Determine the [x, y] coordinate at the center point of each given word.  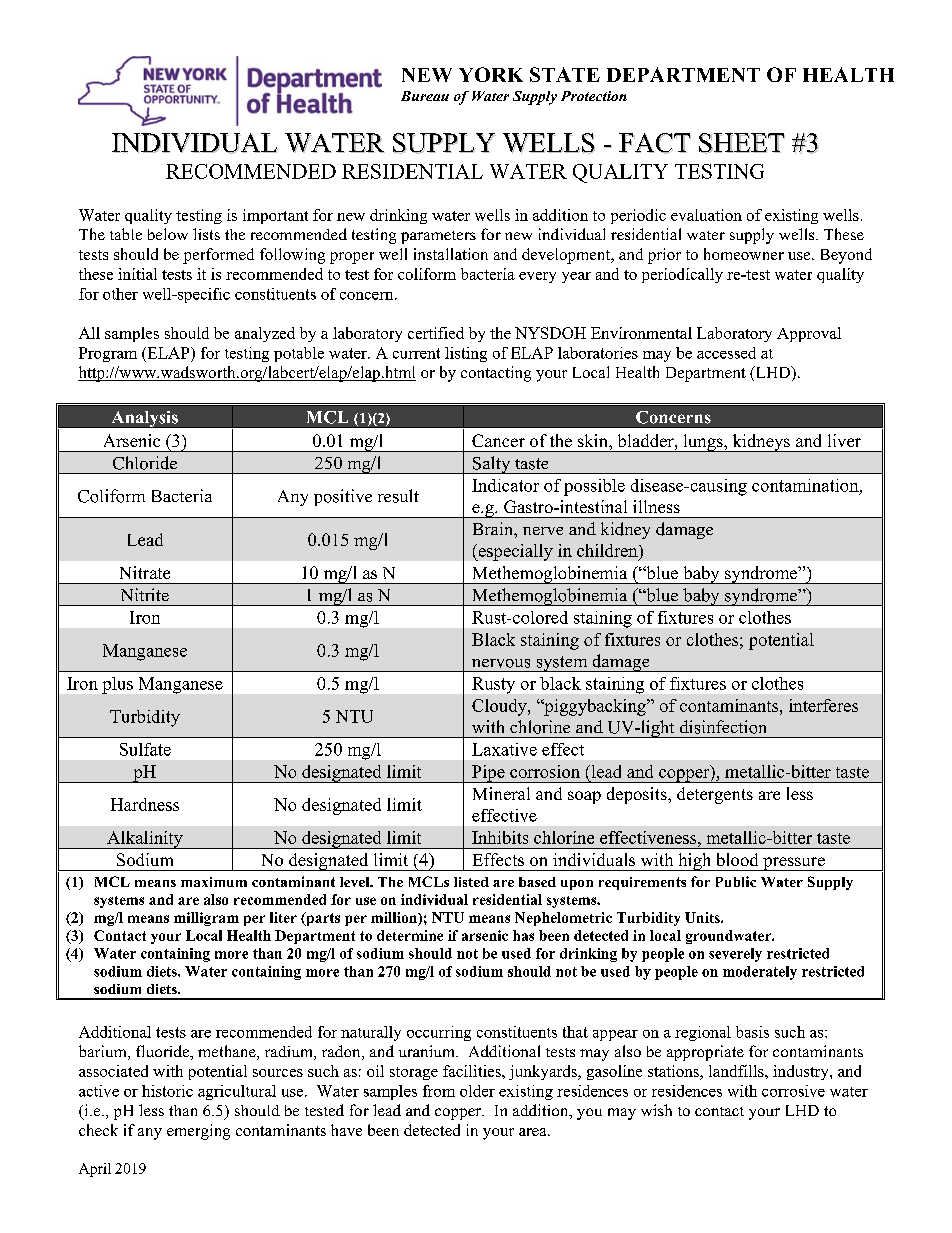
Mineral [501, 793]
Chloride [145, 463]
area [534, 1132]
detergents [715, 795]
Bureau [425, 96]
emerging [198, 1132]
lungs [703, 443]
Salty [492, 465]
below [168, 234]
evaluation [706, 215]
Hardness [145, 804]
